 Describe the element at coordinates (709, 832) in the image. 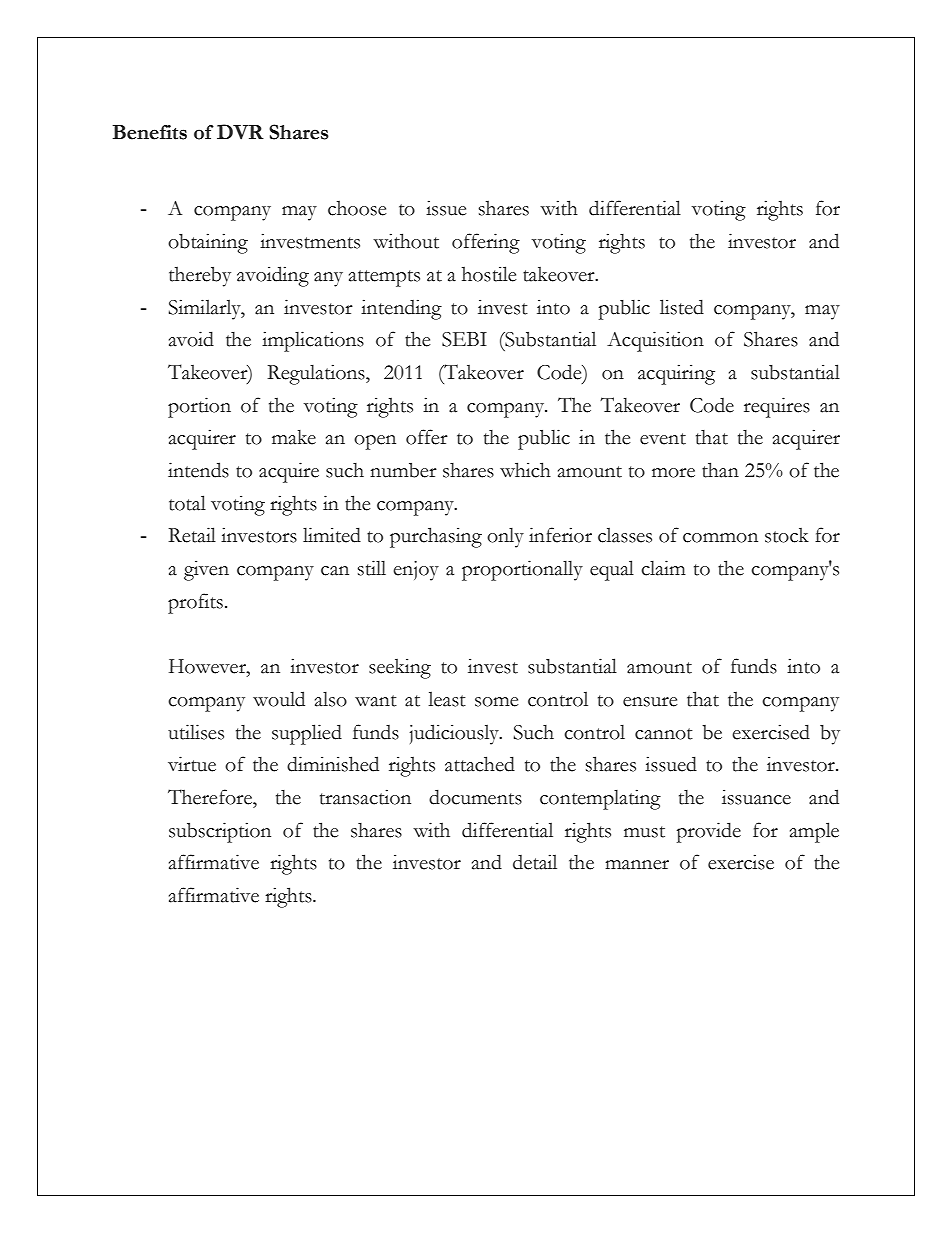

I see `provide` at that location.
